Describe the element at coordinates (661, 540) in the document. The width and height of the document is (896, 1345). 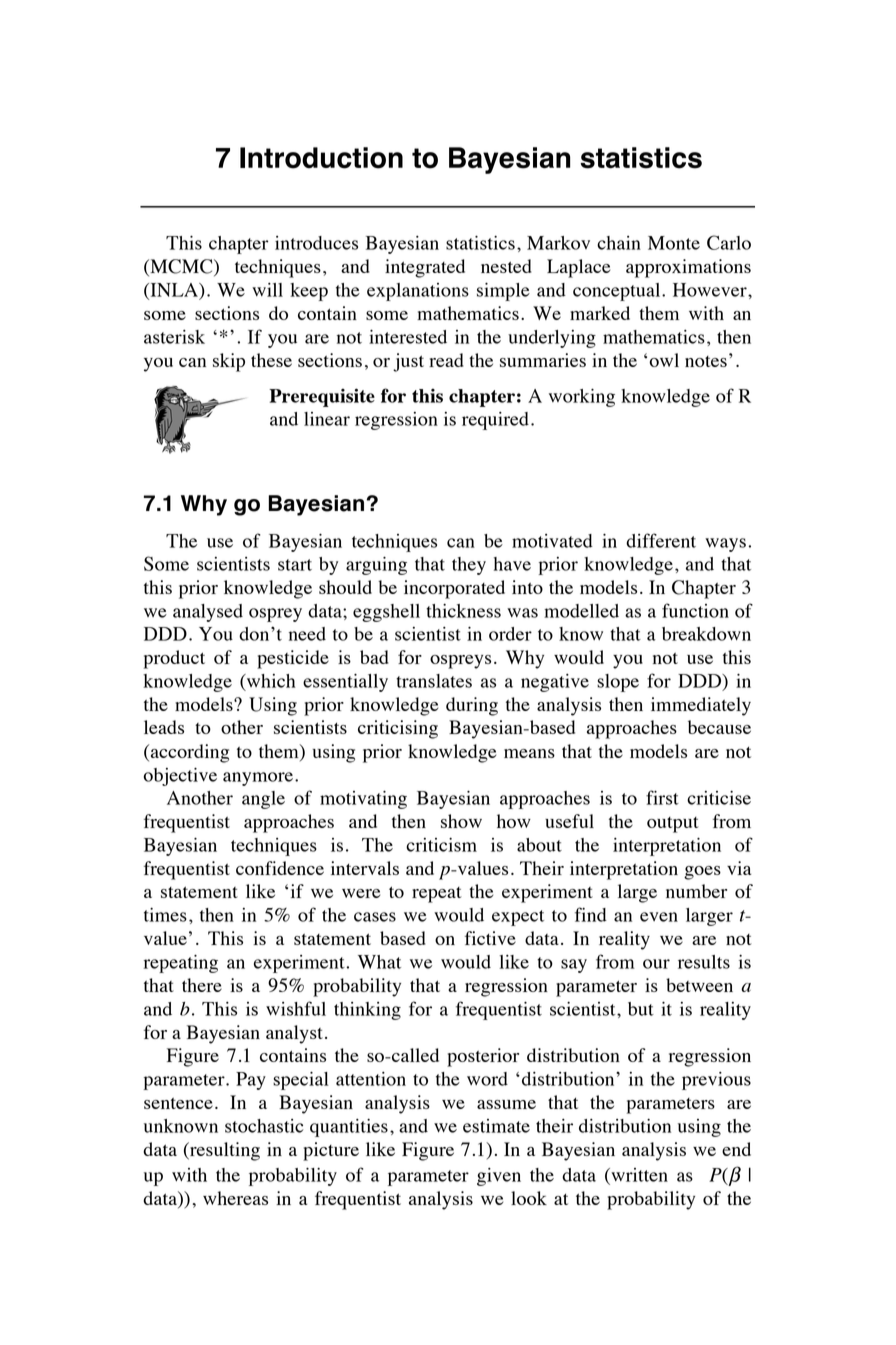
I see `different` at that location.
